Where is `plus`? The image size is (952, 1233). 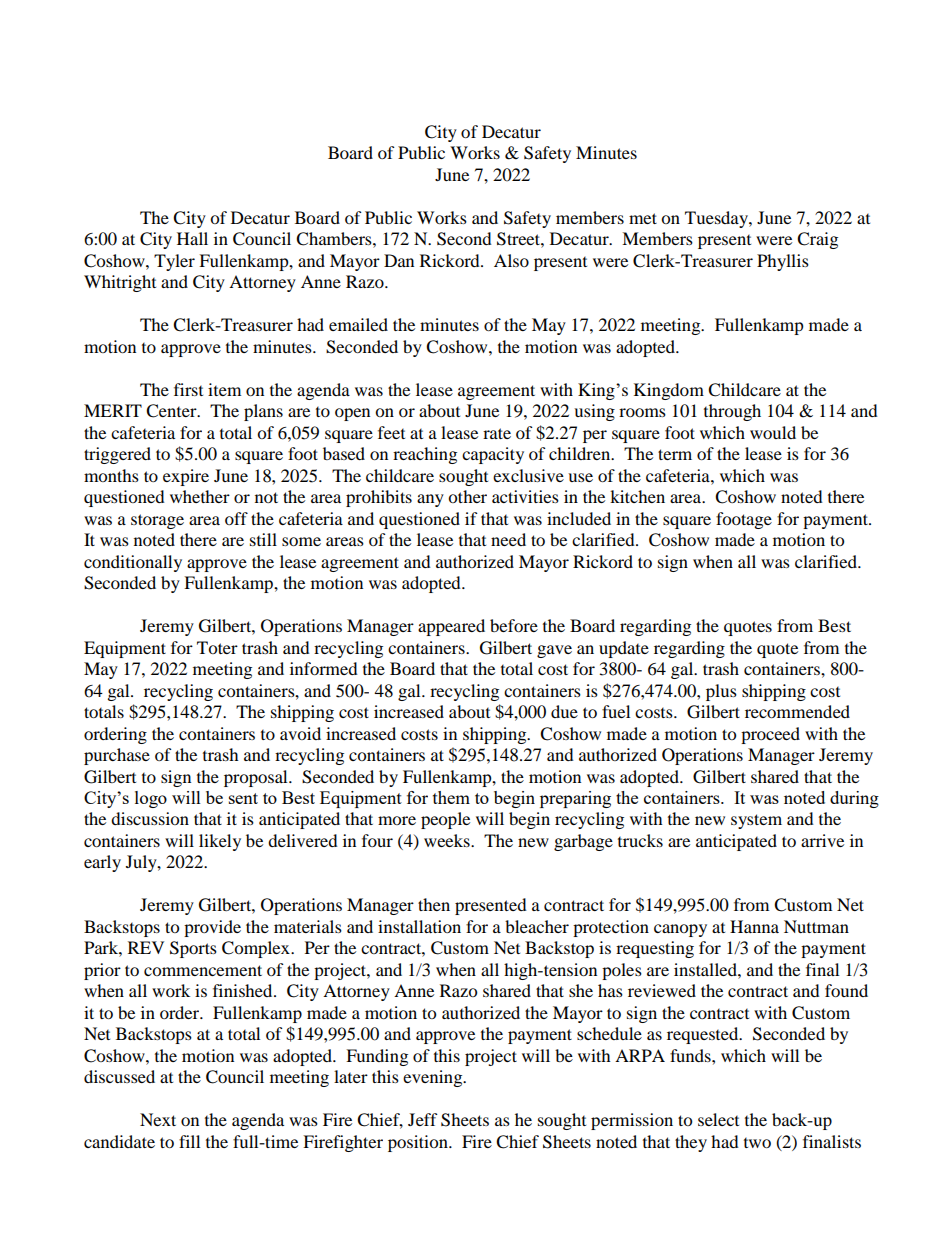
plus is located at coordinates (721, 692).
